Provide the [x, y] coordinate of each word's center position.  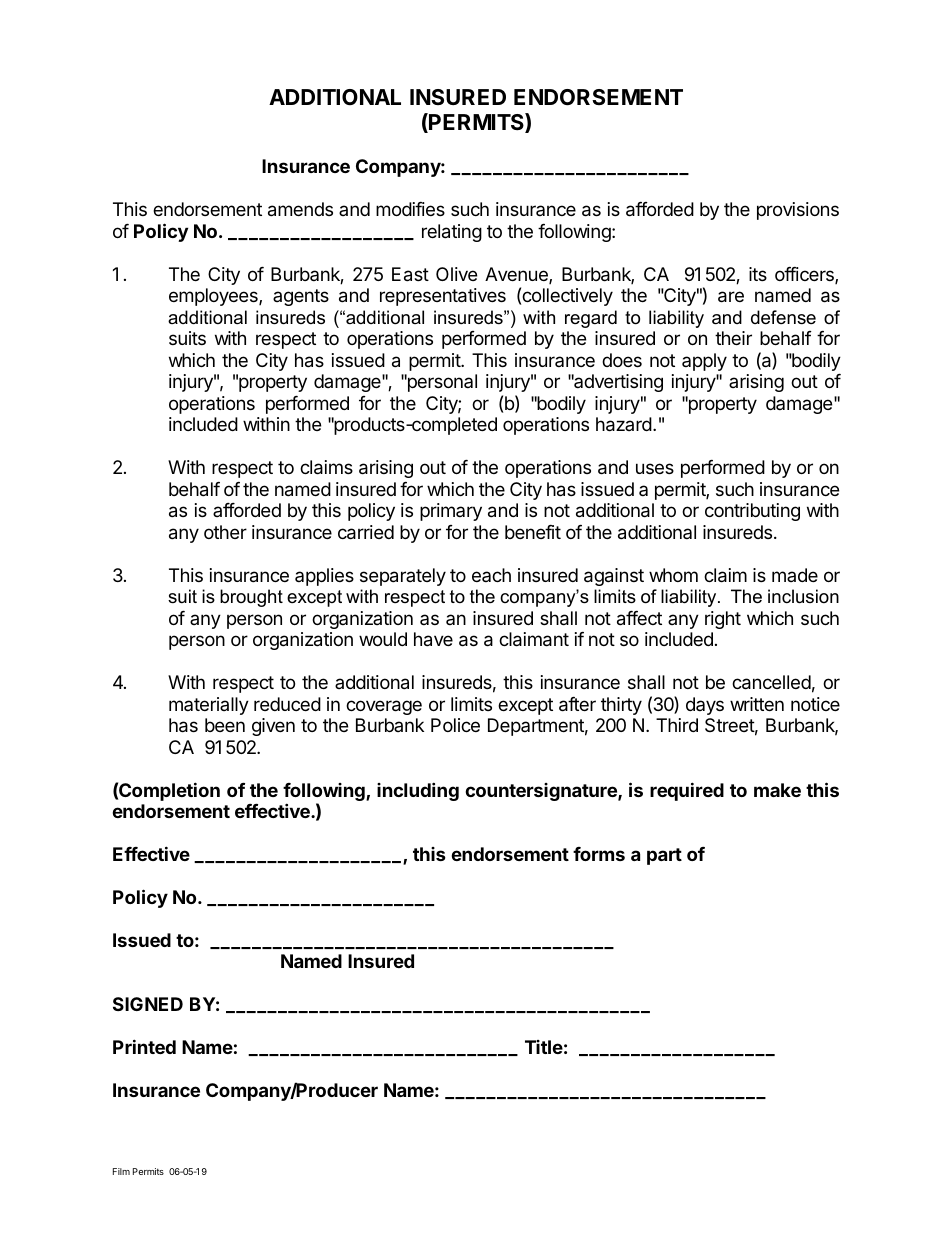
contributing [752, 512]
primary [451, 512]
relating [452, 233]
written [757, 704]
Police [455, 725]
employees [214, 297]
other [225, 532]
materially [209, 706]
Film [121, 1171]
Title [544, 1047]
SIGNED [148, 1004]
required [687, 791]
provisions [798, 211]
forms [599, 854]
